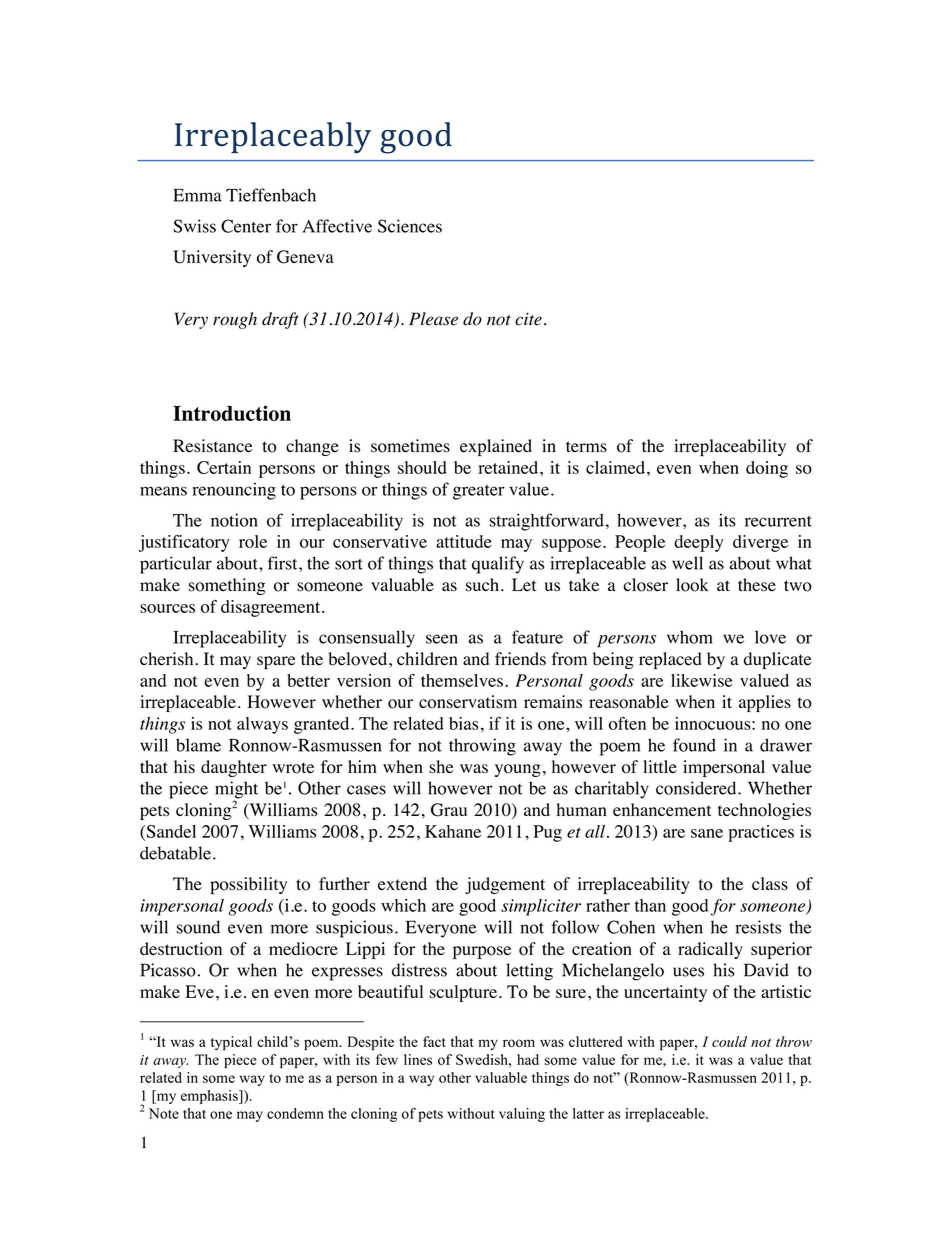 The width and height of the screenshot is (952, 1233). Describe the element at coordinates (234, 520) in the screenshot. I see `notion` at that location.
